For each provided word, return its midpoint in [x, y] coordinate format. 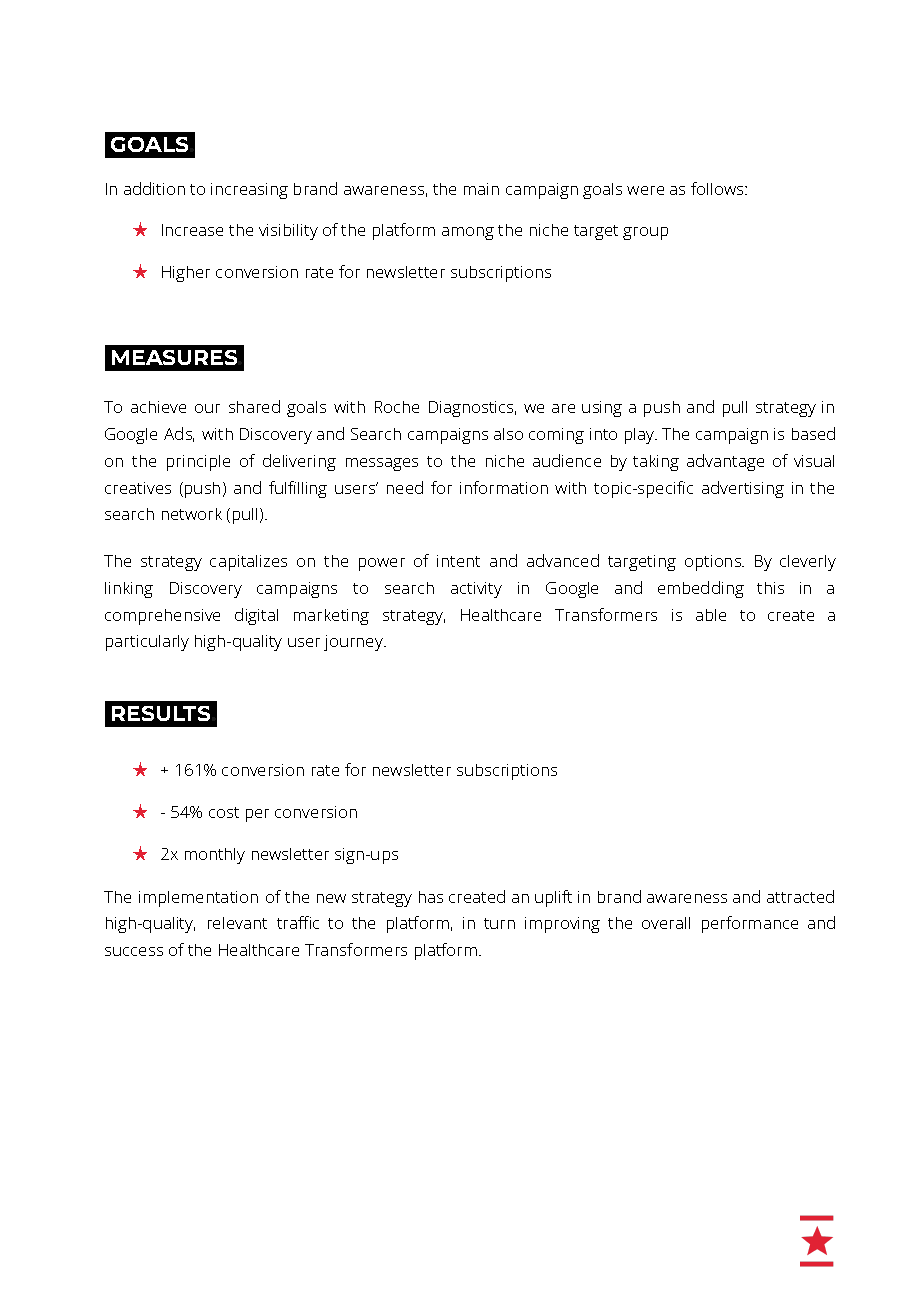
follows [718, 188]
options [714, 563]
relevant [237, 923]
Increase [192, 230]
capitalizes [248, 563]
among [468, 233]
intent [458, 561]
